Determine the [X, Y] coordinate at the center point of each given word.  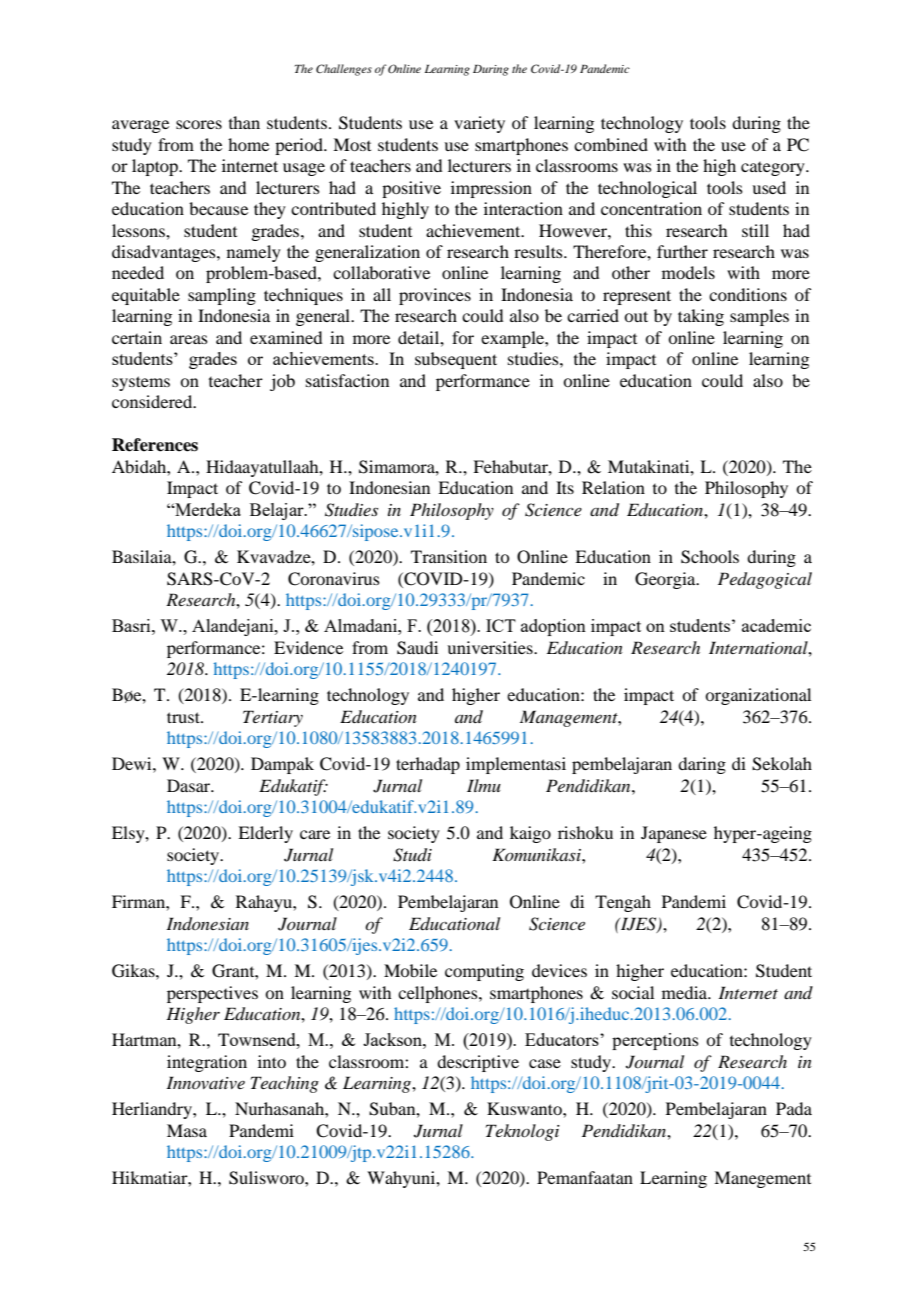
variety [479, 124]
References [155, 445]
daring [702, 765]
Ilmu [484, 785]
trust [184, 717]
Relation [613, 487]
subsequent [456, 360]
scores [199, 124]
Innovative [205, 1082]
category [774, 169]
